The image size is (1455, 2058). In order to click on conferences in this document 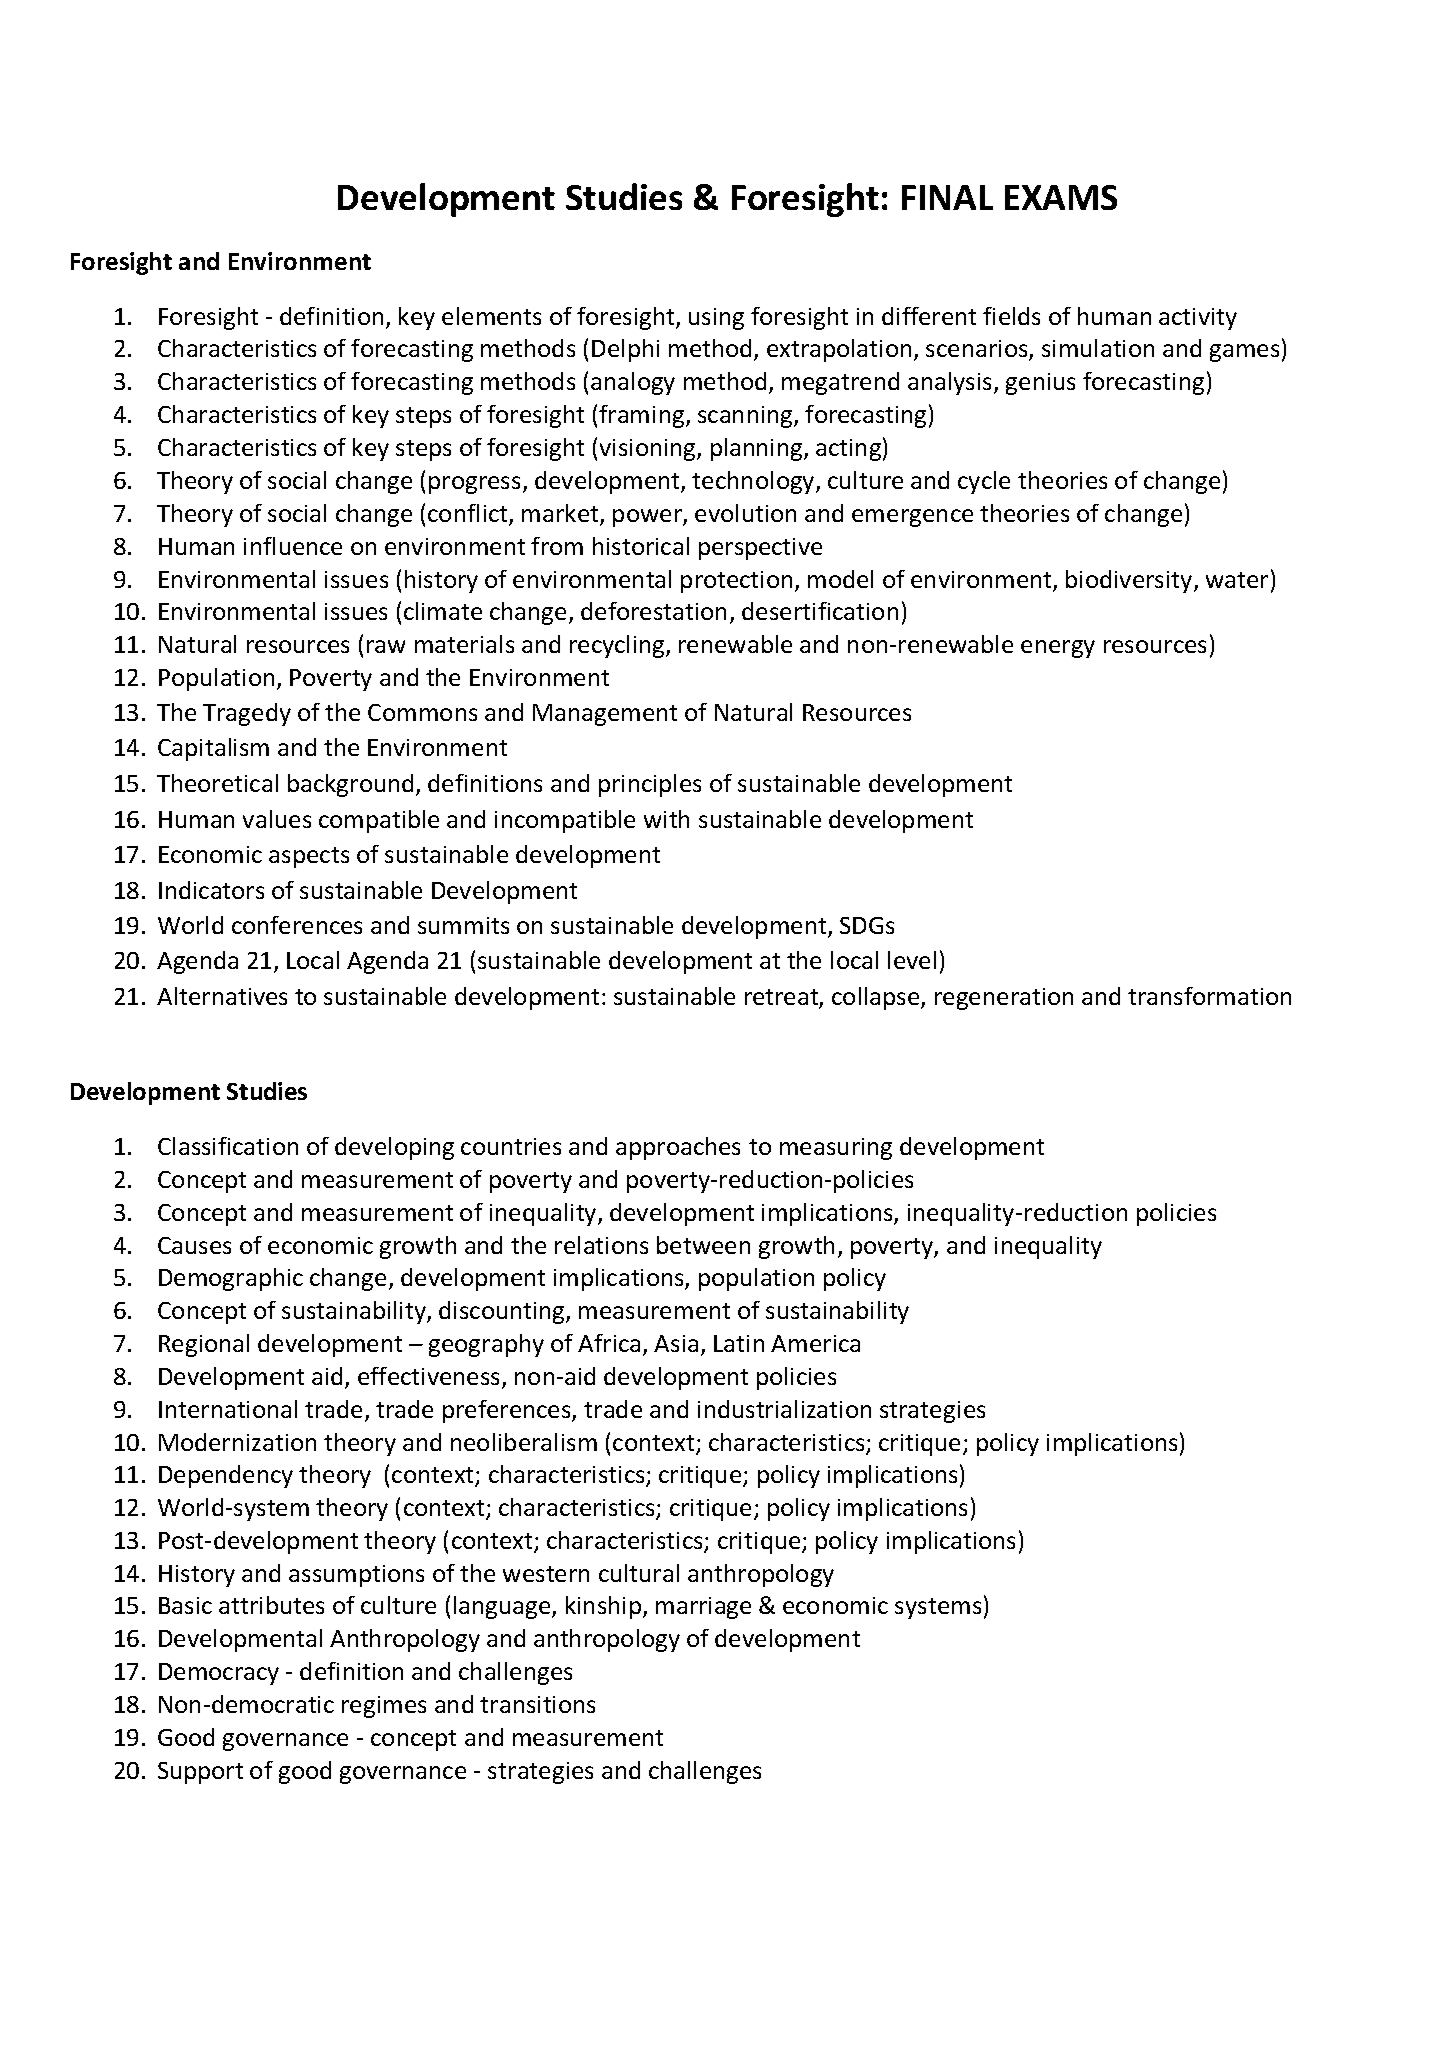, I will do `click(297, 925)`.
